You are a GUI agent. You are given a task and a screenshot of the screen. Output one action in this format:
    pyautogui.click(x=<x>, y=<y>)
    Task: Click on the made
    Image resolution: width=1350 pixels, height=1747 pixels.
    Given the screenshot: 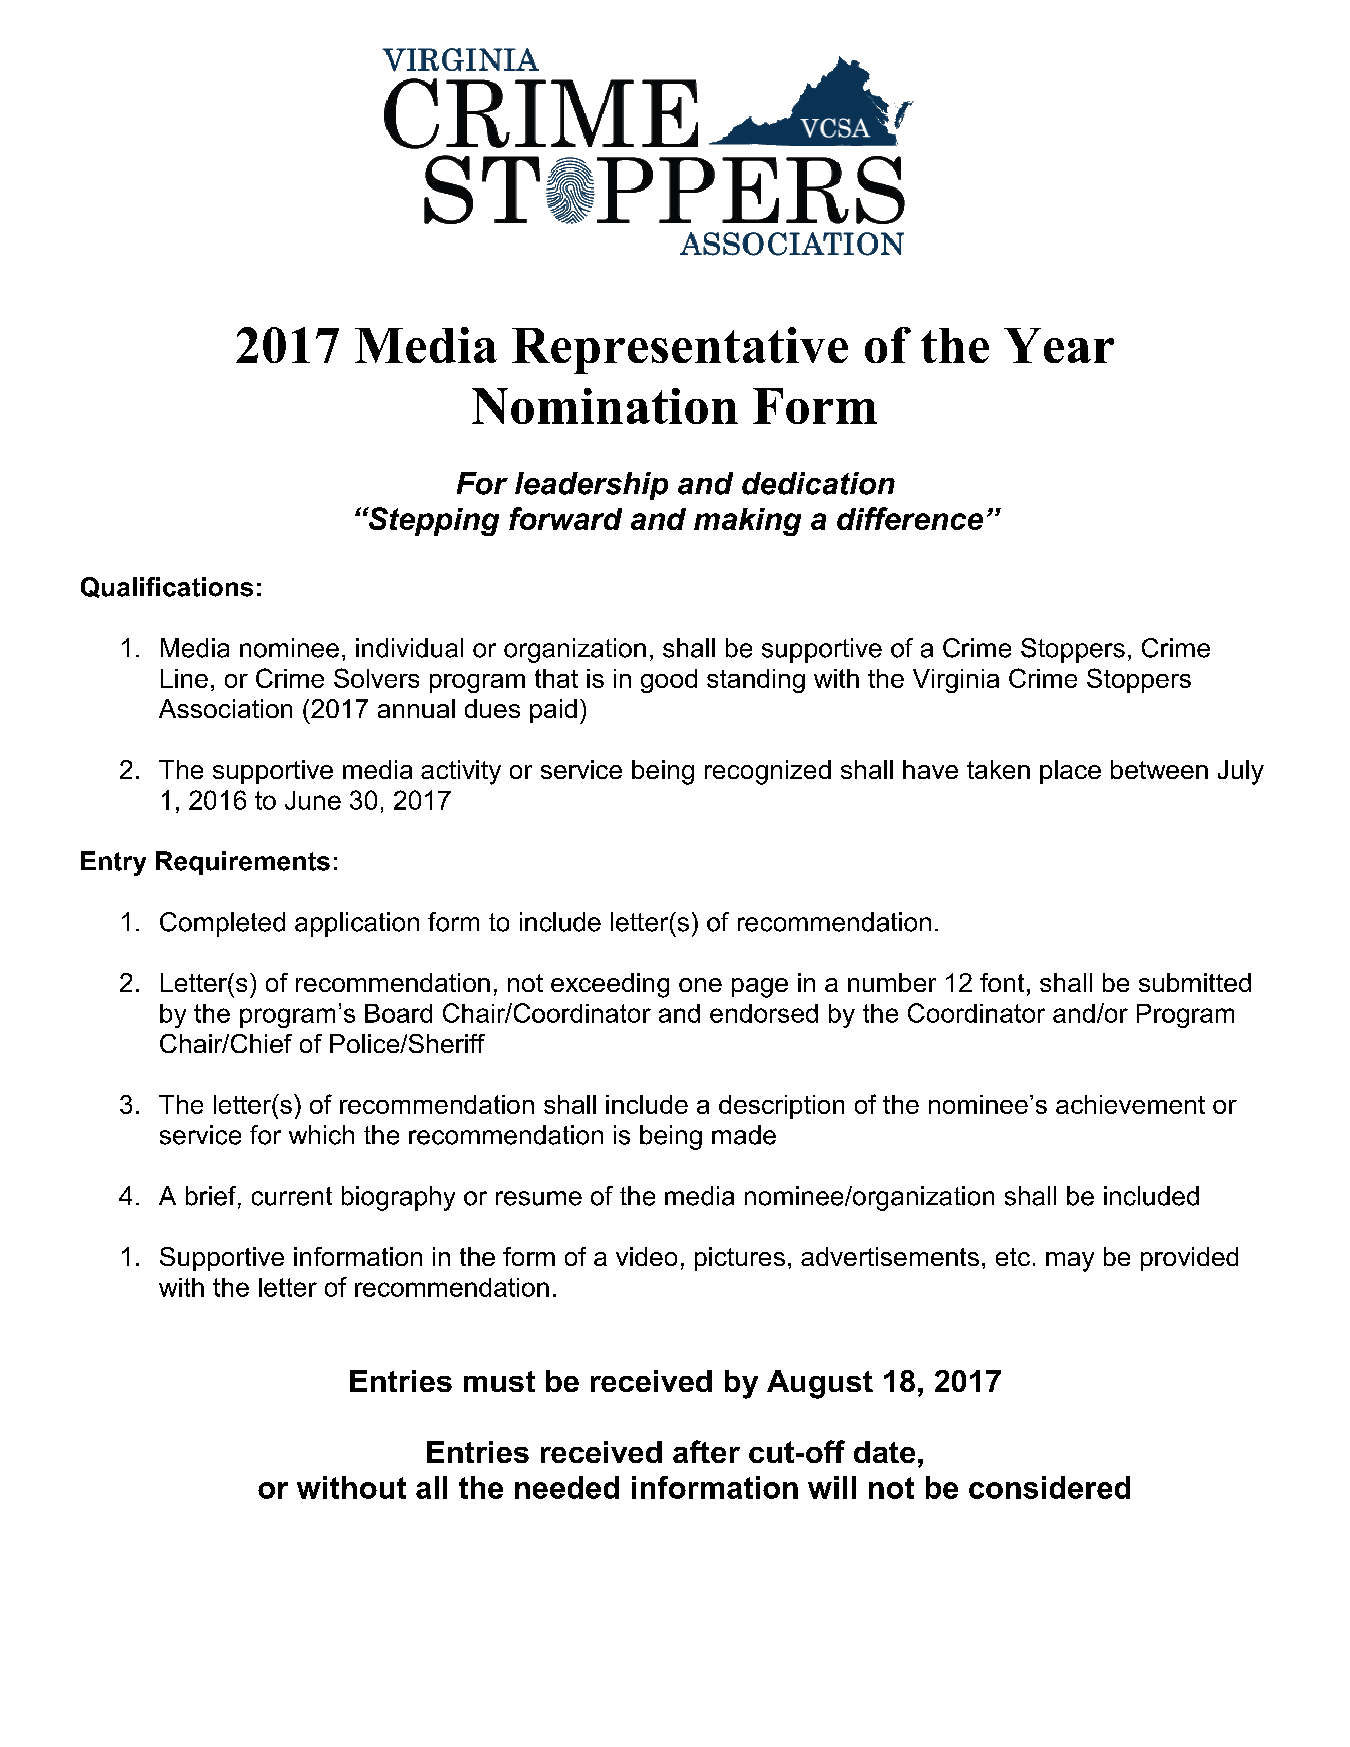 What is the action you would take?
    pyautogui.click(x=744, y=1135)
